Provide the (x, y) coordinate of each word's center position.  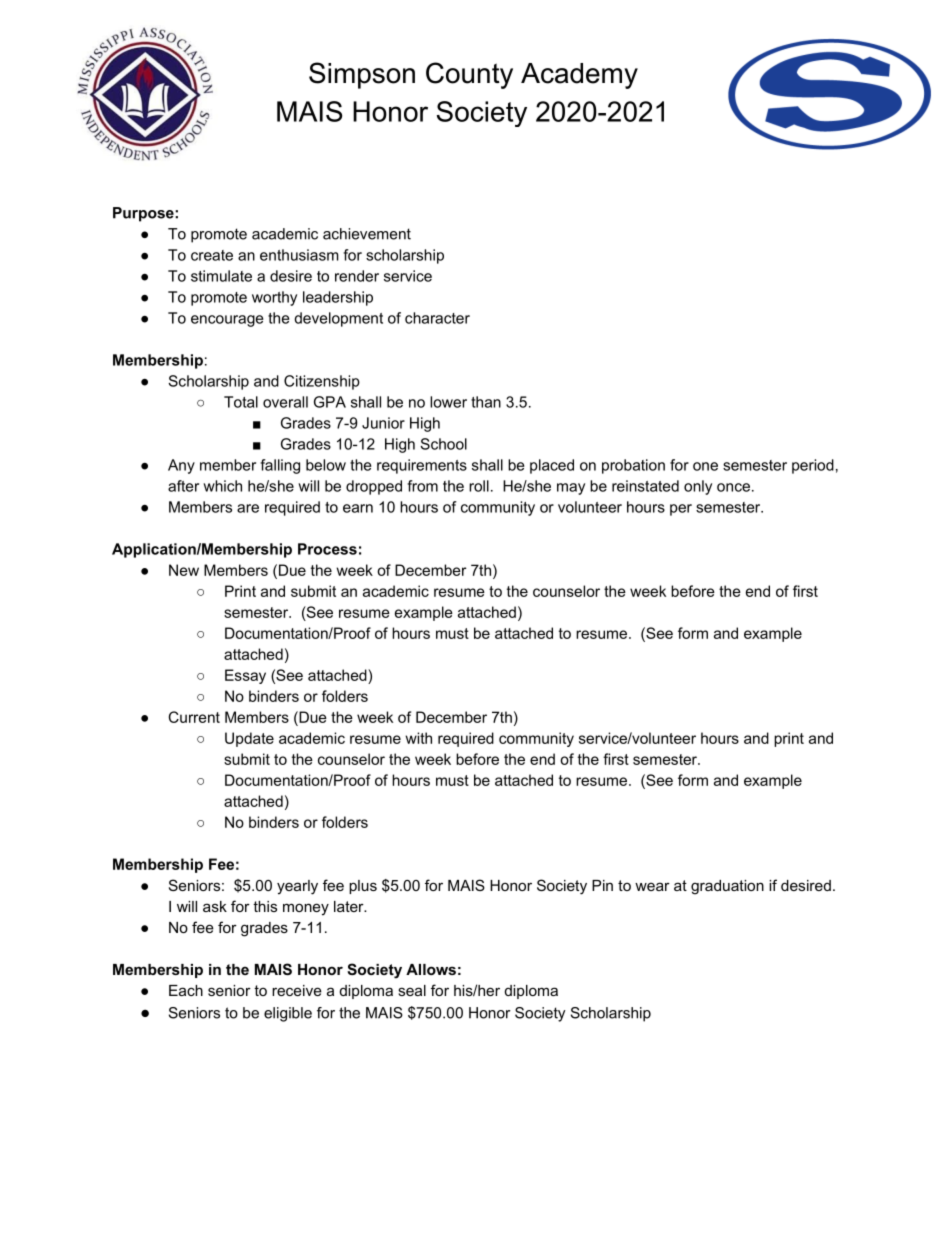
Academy (579, 76)
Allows (431, 969)
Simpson (362, 75)
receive (297, 990)
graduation (727, 887)
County (469, 75)
